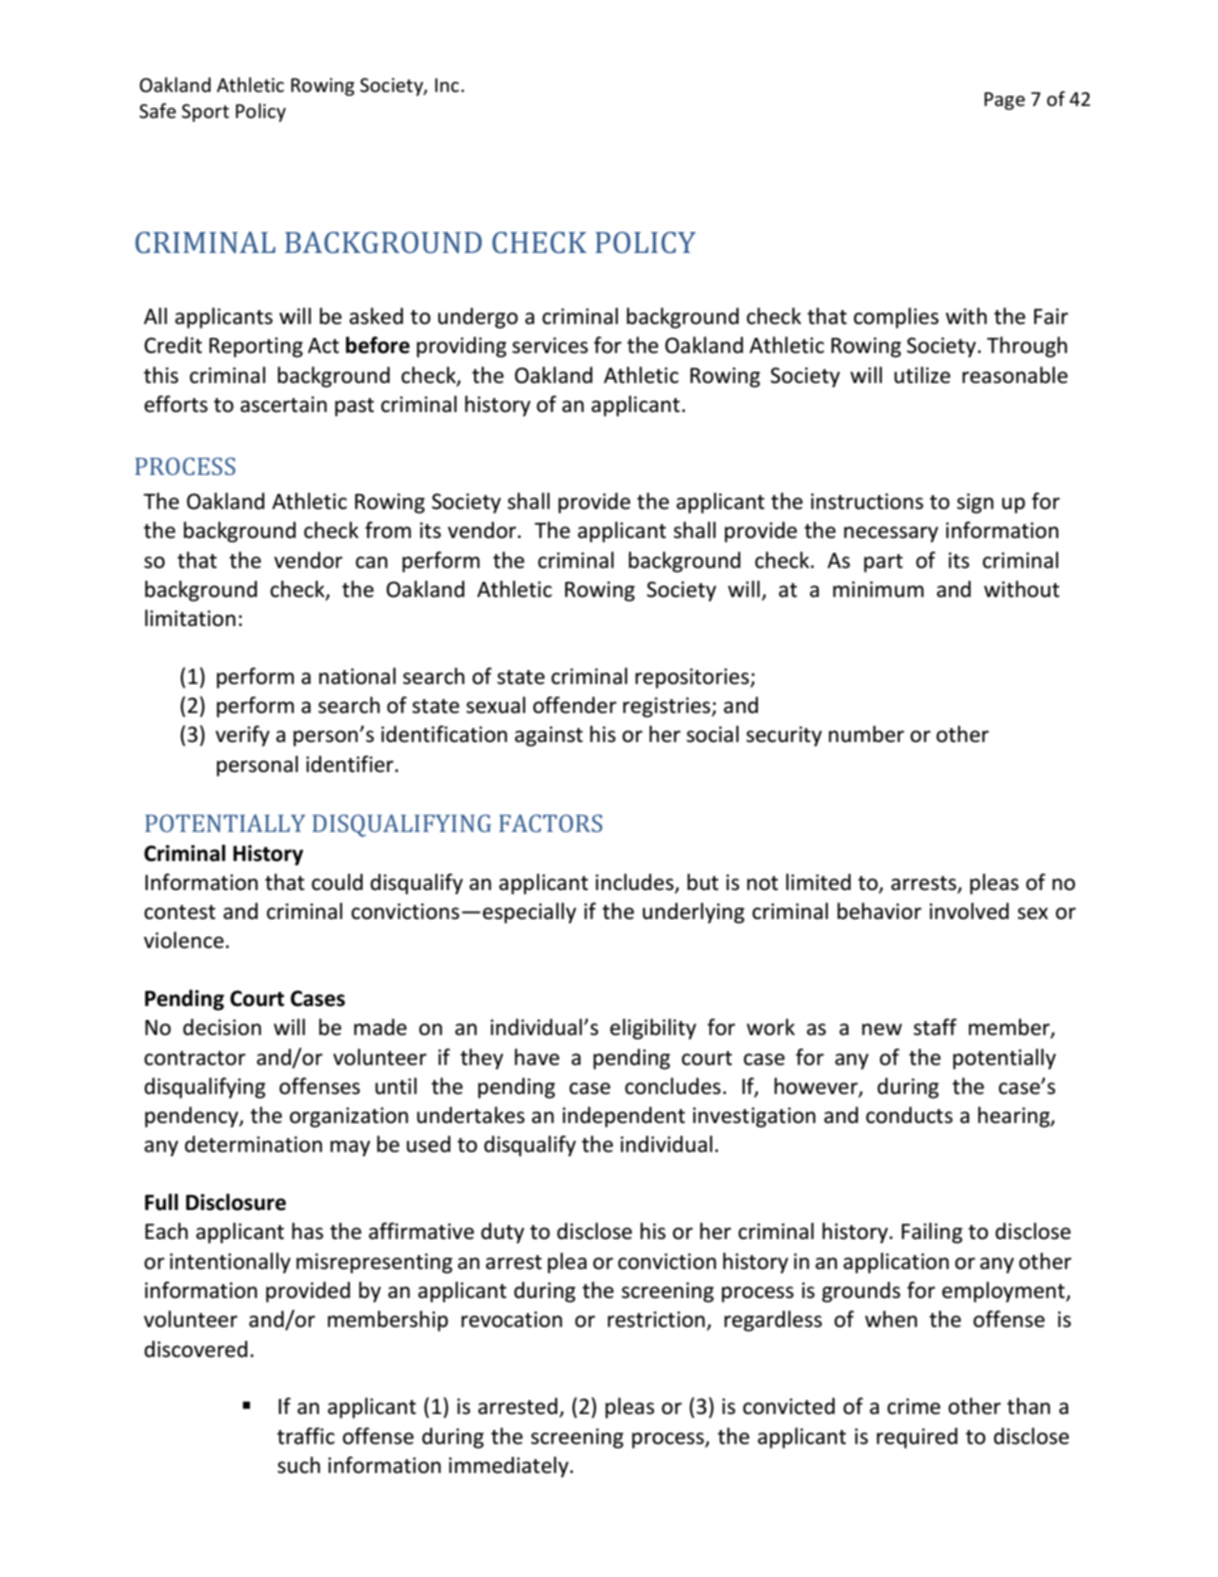 This document has height=1577, width=1218. Describe the element at coordinates (550, 823) in the document. I see `FACTORS` at that location.
